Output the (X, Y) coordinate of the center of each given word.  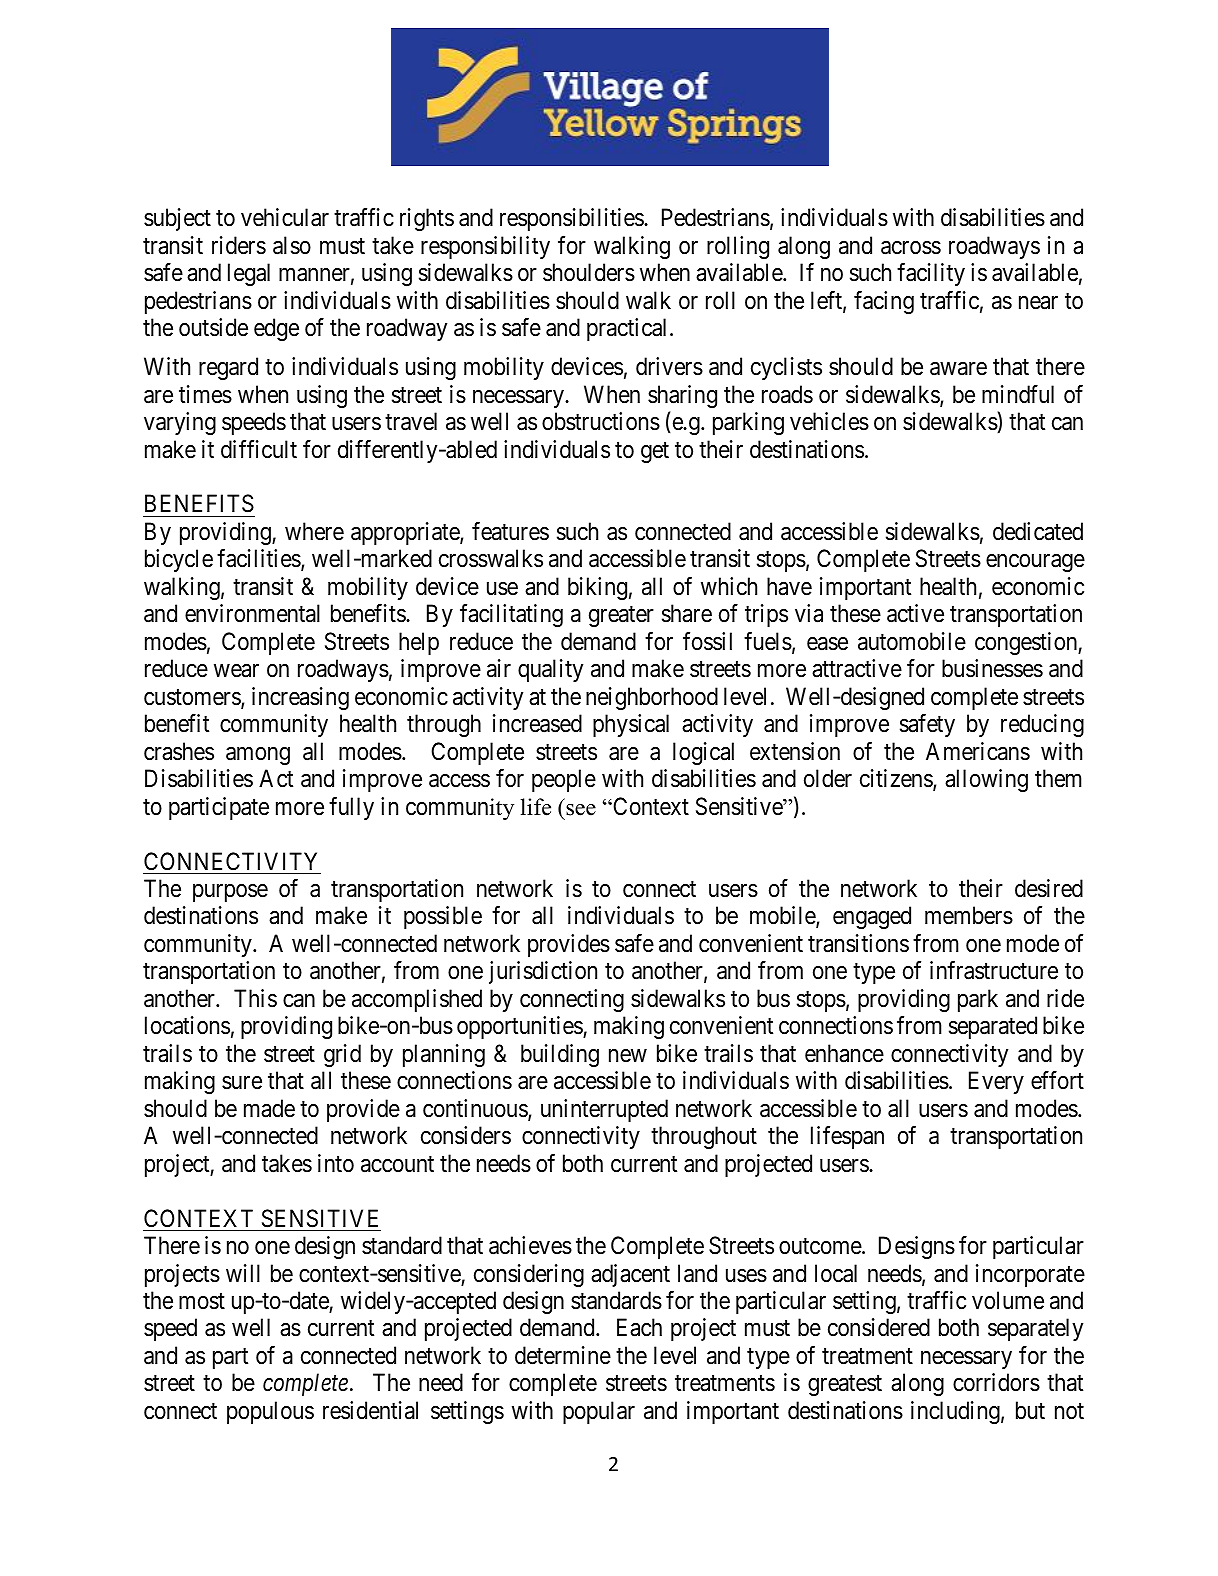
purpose (230, 893)
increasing (300, 698)
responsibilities (572, 219)
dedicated (1038, 531)
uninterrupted (604, 1110)
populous (270, 1412)
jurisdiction (543, 972)
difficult (259, 449)
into (336, 1163)
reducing (1042, 725)
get (655, 452)
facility (931, 274)
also (292, 245)
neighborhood (652, 698)
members (969, 915)
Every (996, 1082)
